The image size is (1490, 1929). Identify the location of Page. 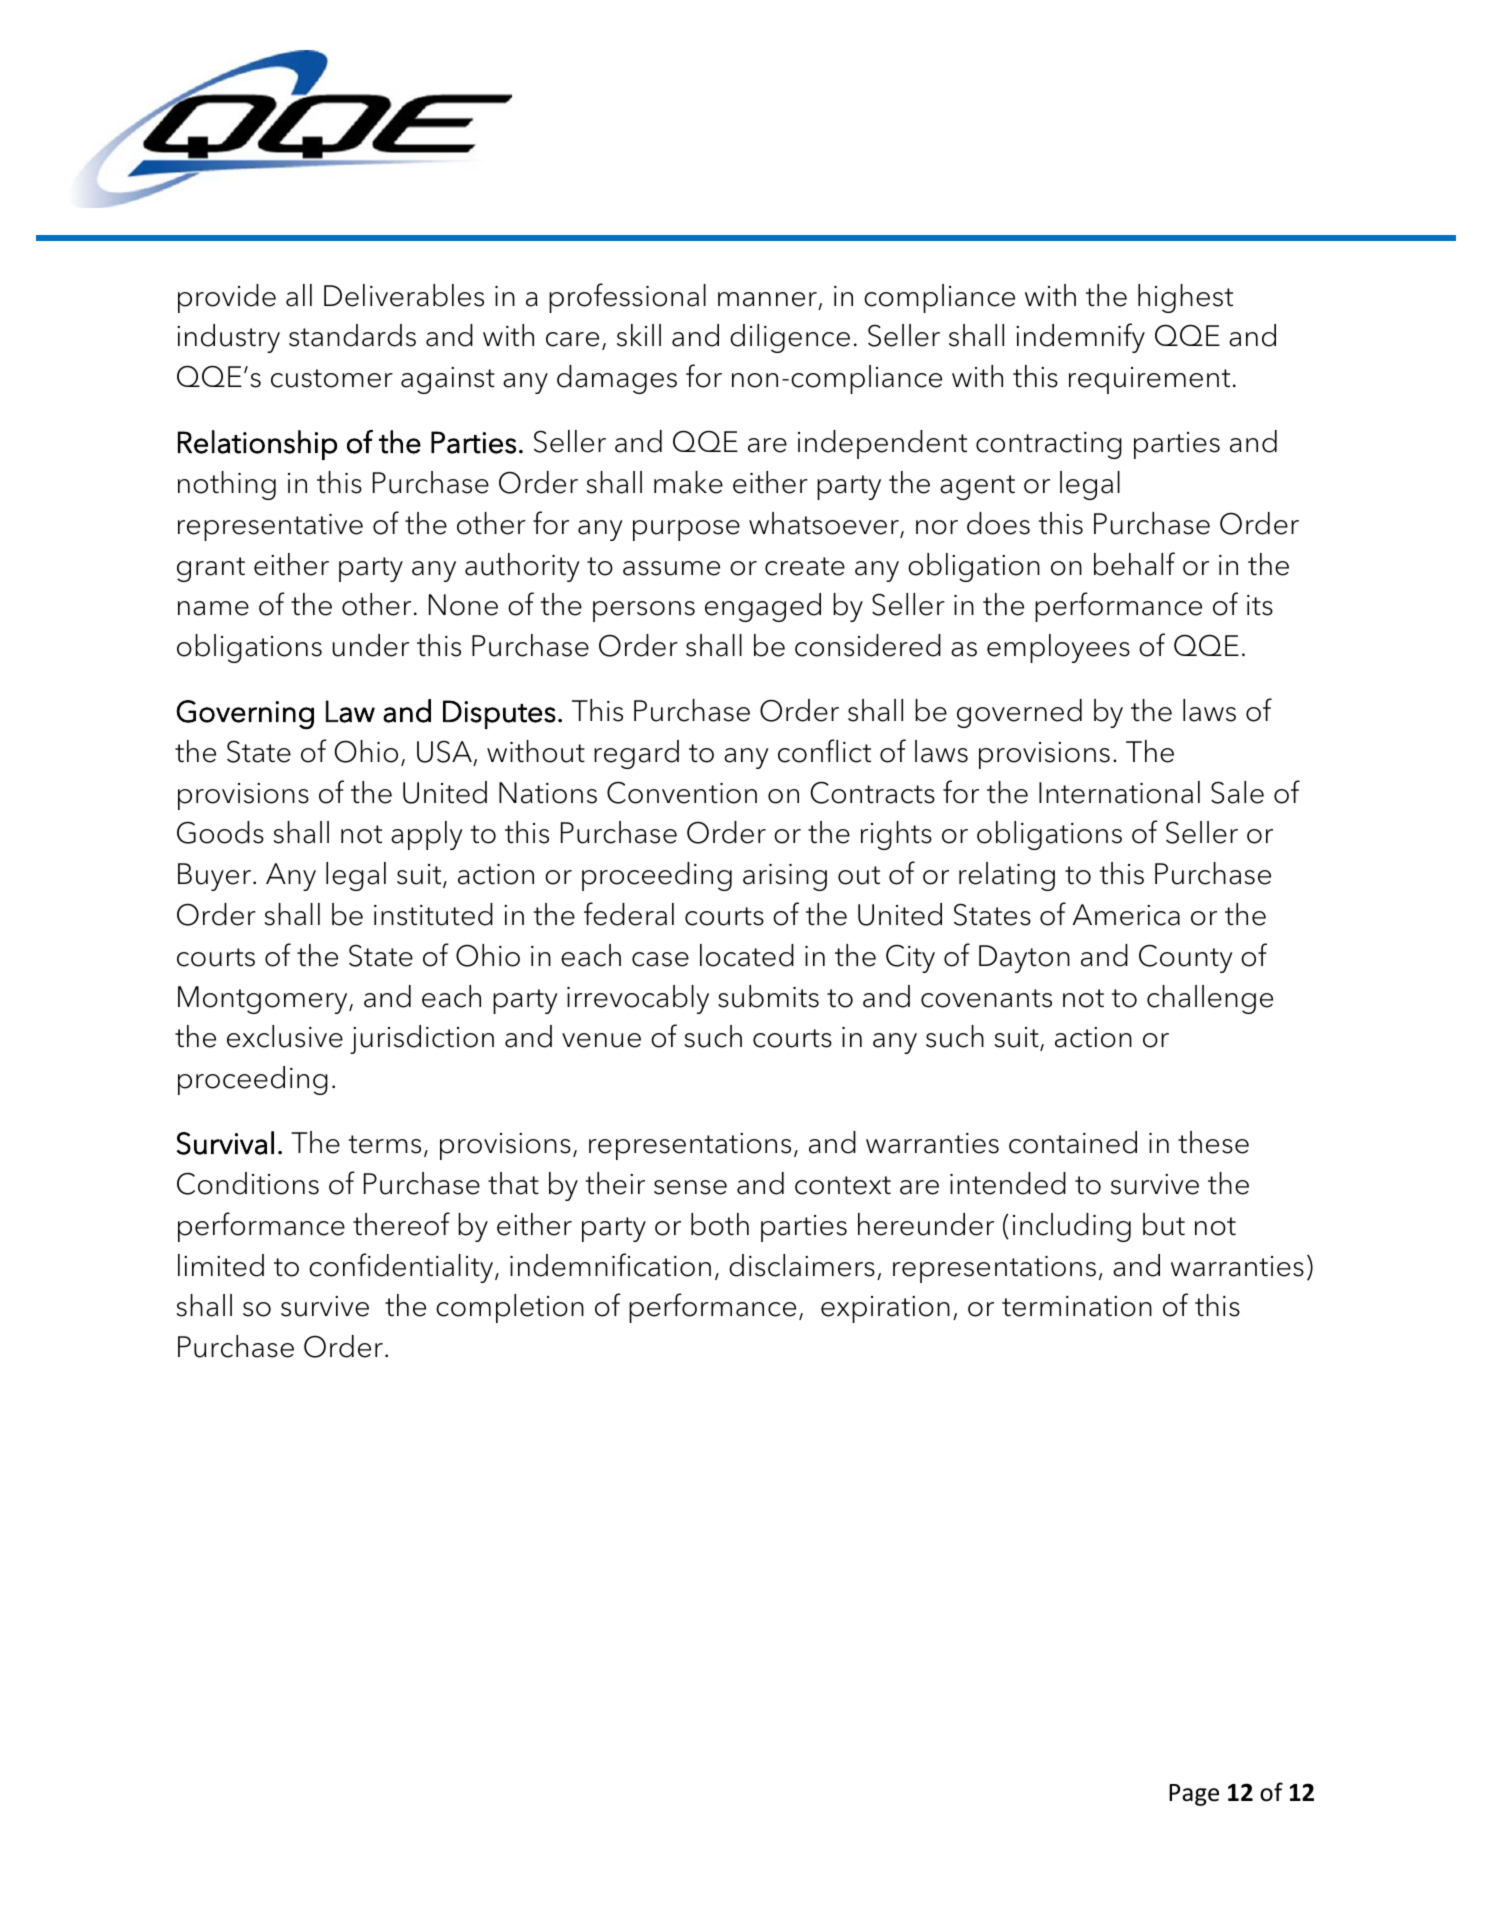
(1194, 1795).
